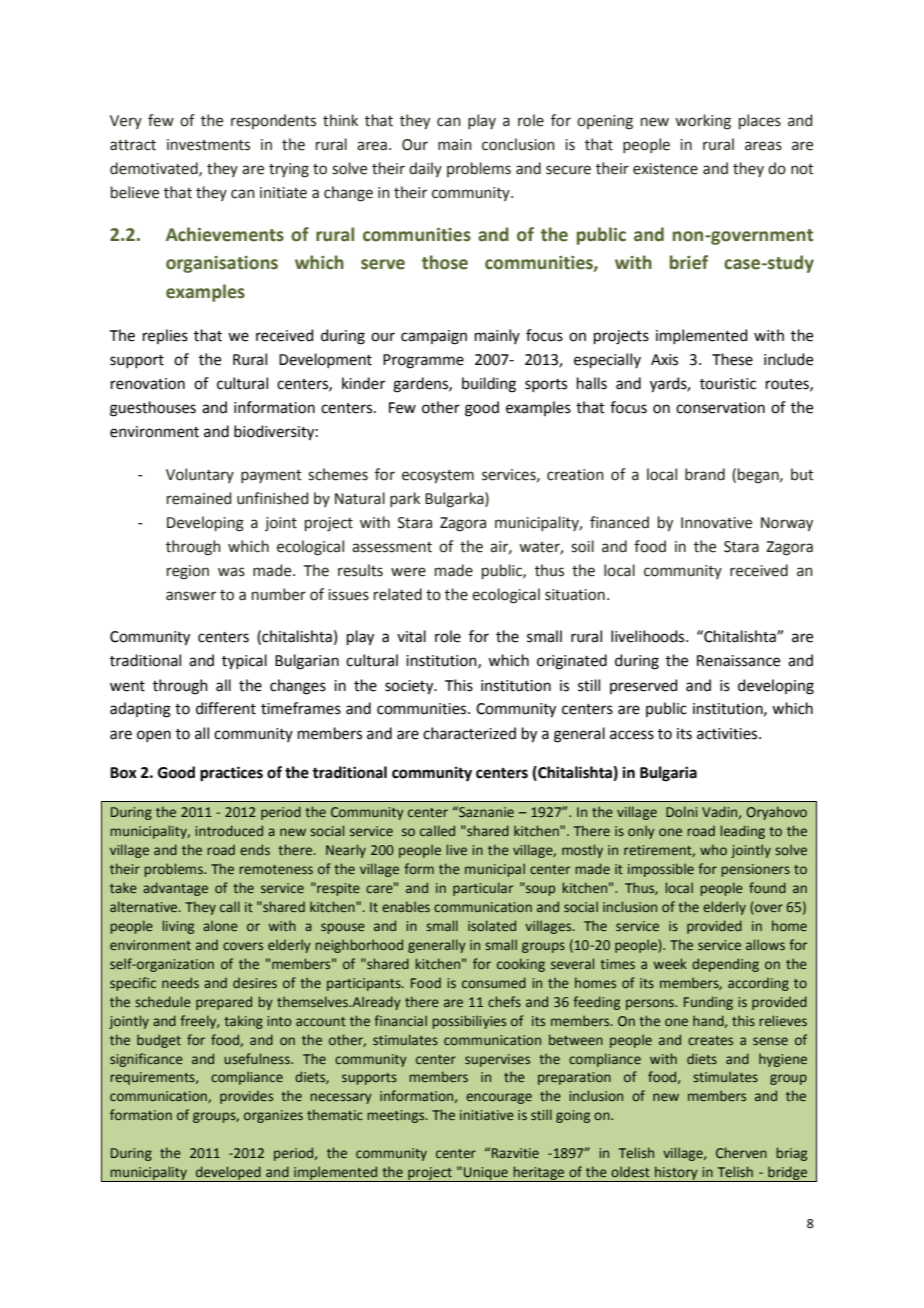 The width and height of the document is (924, 1308). What do you see at coordinates (705, 474) in the document?
I see `brand` at bounding box center [705, 474].
